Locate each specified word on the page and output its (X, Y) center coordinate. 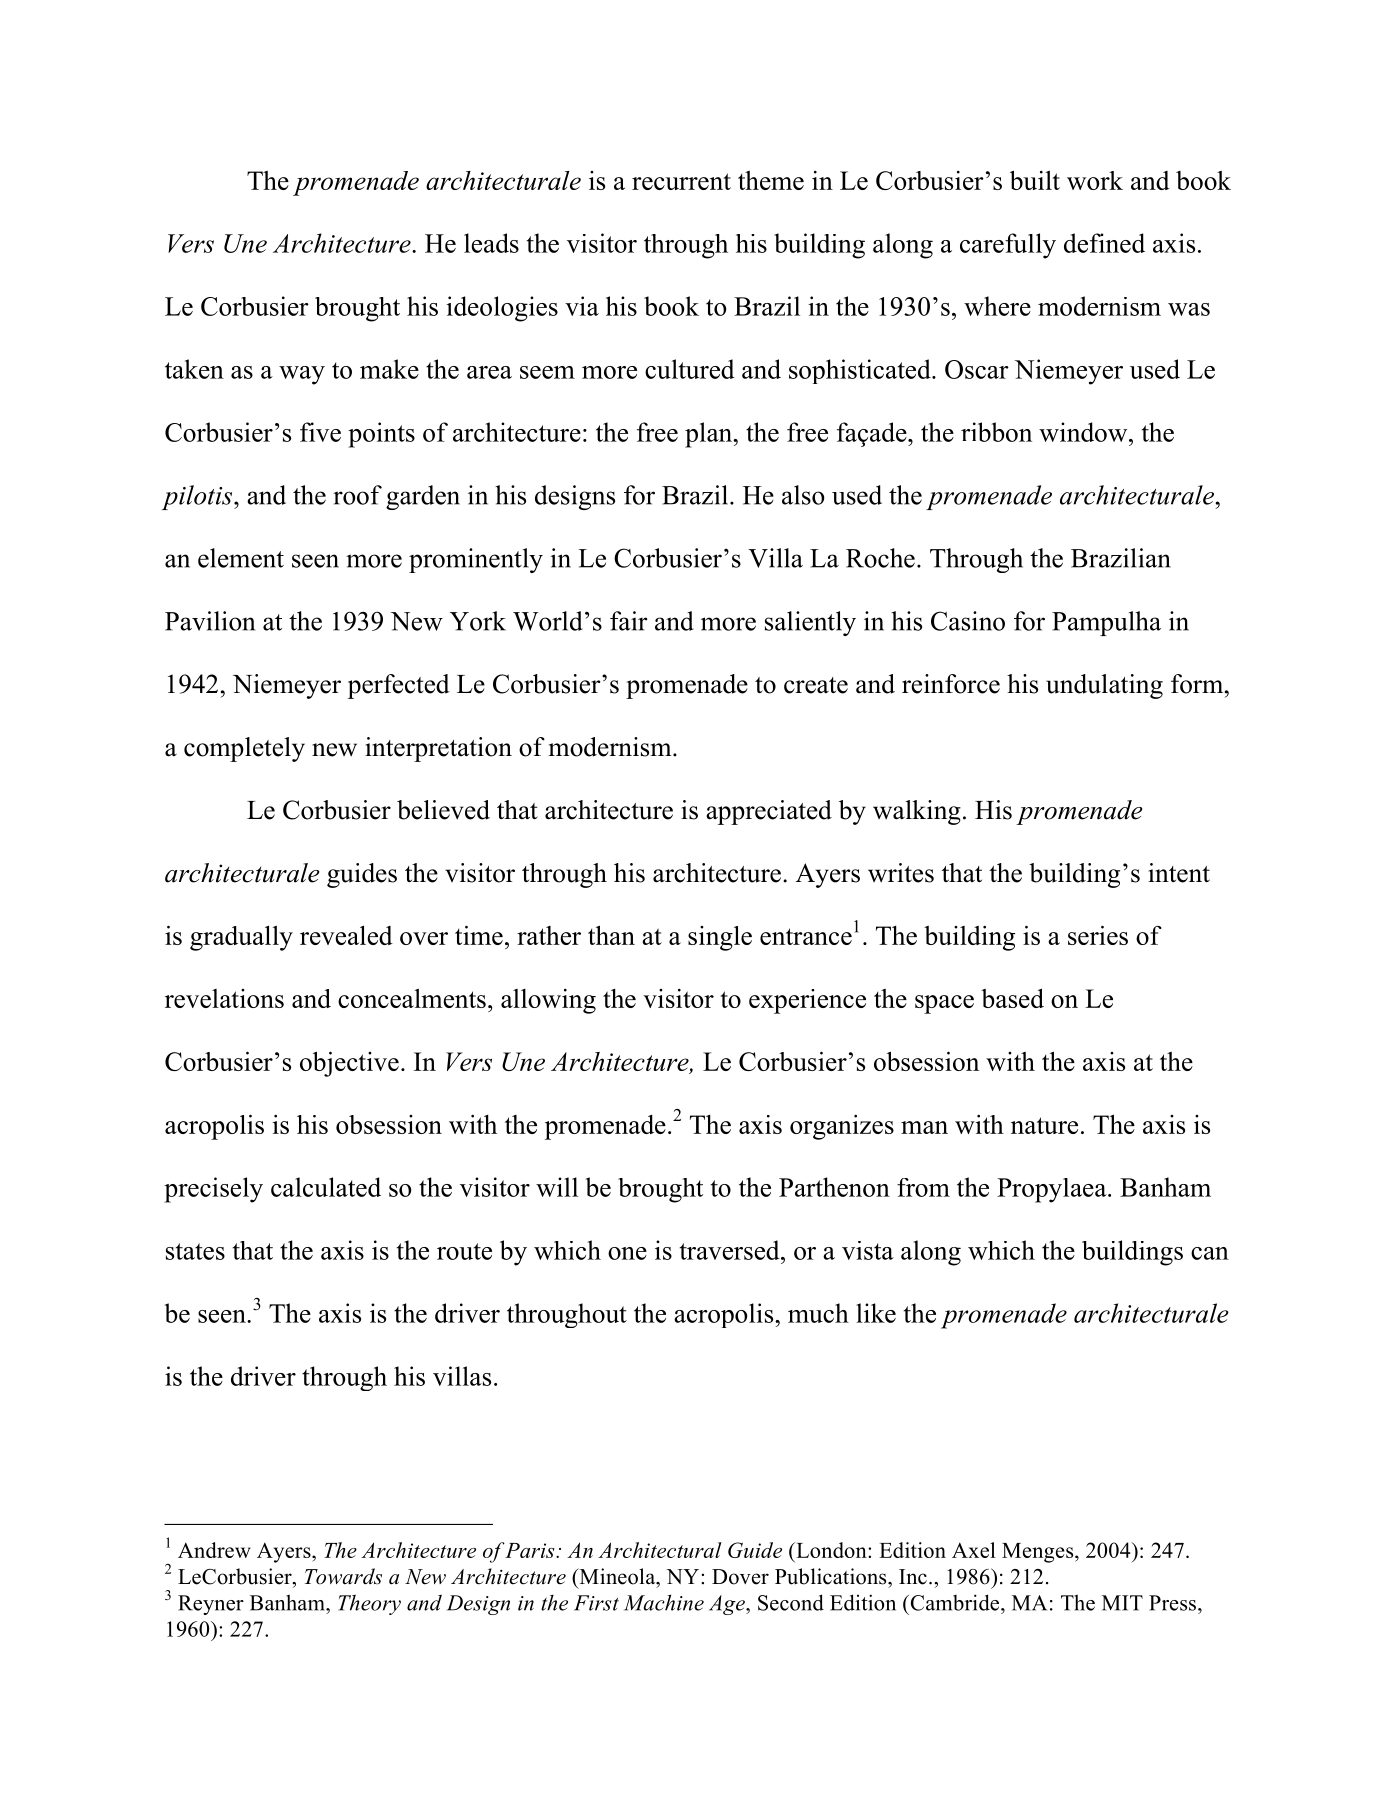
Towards (343, 1576)
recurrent (681, 181)
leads (491, 243)
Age (728, 1605)
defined (1104, 243)
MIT (1122, 1603)
